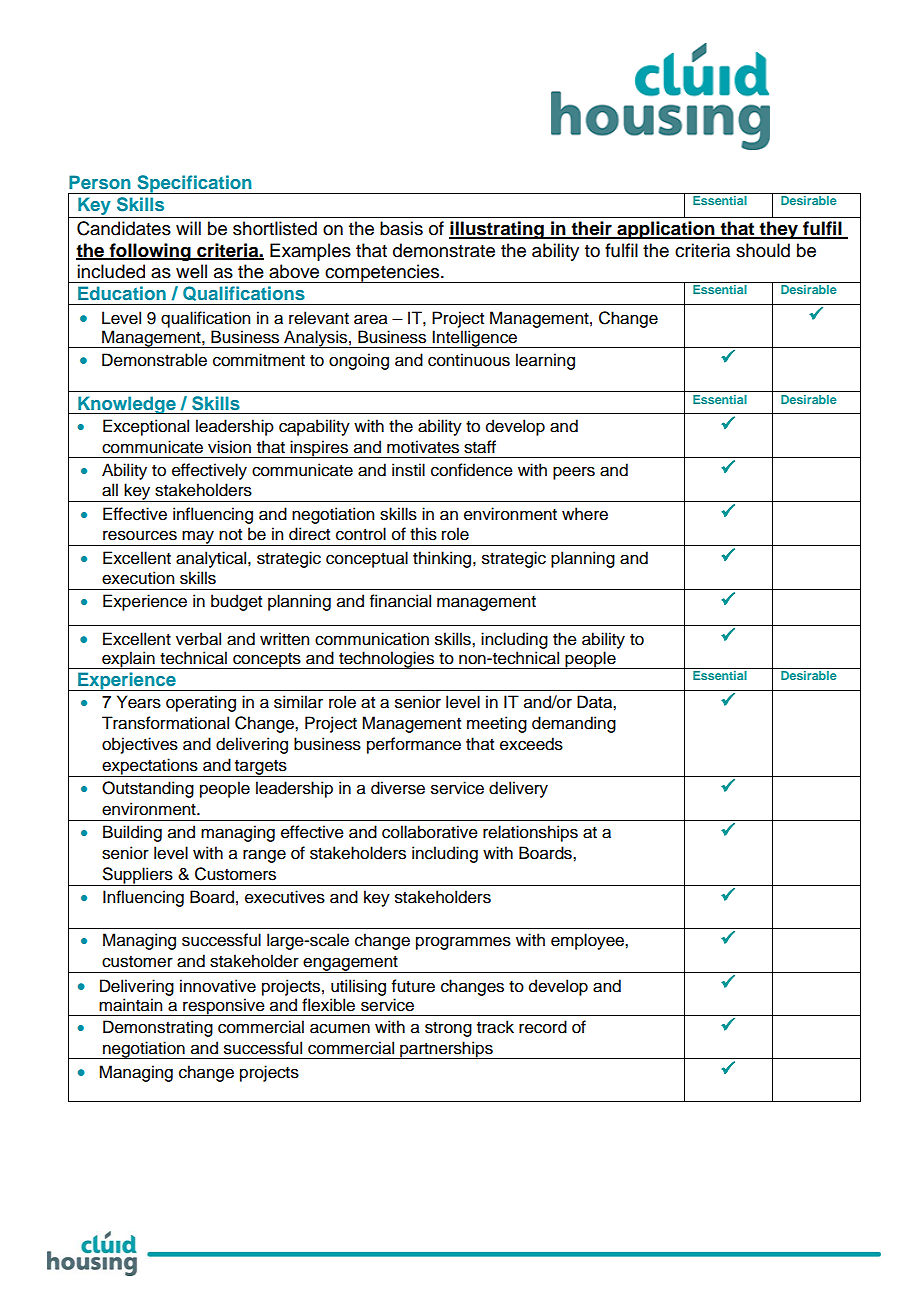 The height and width of the image is (1307, 924). Describe the element at coordinates (530, 833) in the image. I see `relationships` at that location.
